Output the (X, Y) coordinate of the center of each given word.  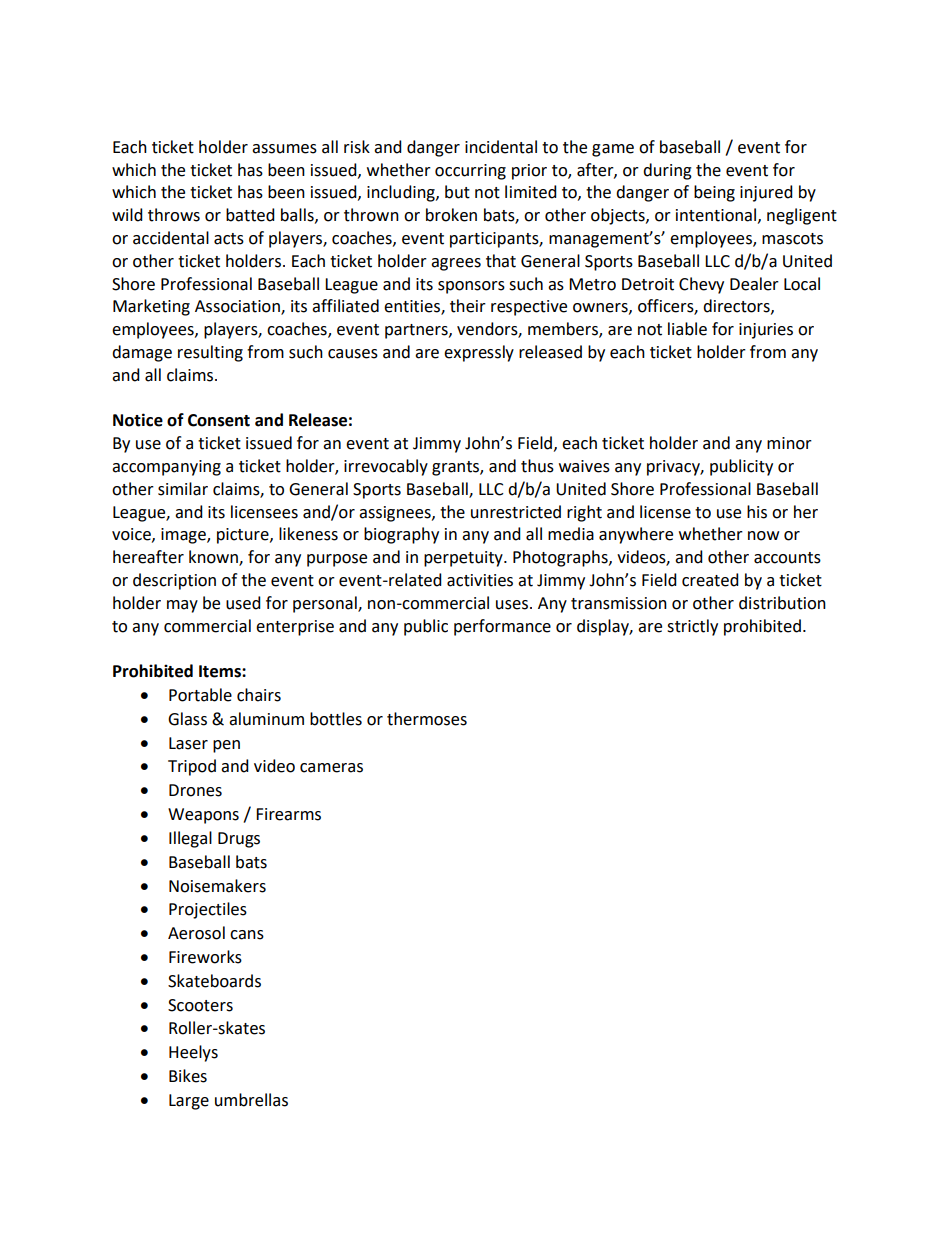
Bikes (188, 1076)
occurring (470, 172)
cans (247, 935)
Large (189, 1102)
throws (174, 215)
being (714, 193)
